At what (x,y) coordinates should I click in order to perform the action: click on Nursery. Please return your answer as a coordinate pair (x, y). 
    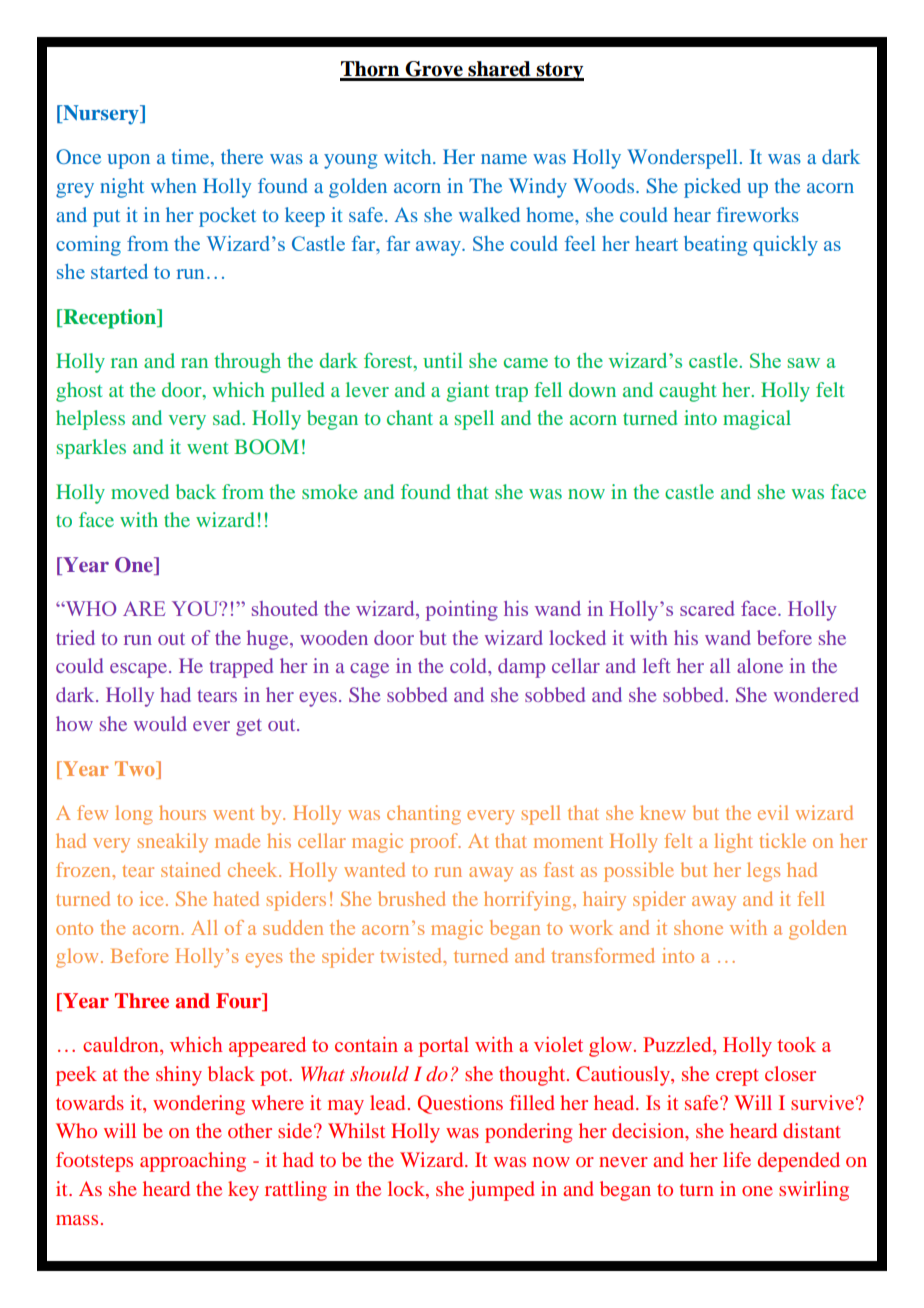
    Looking at the image, I should click on (101, 115).
